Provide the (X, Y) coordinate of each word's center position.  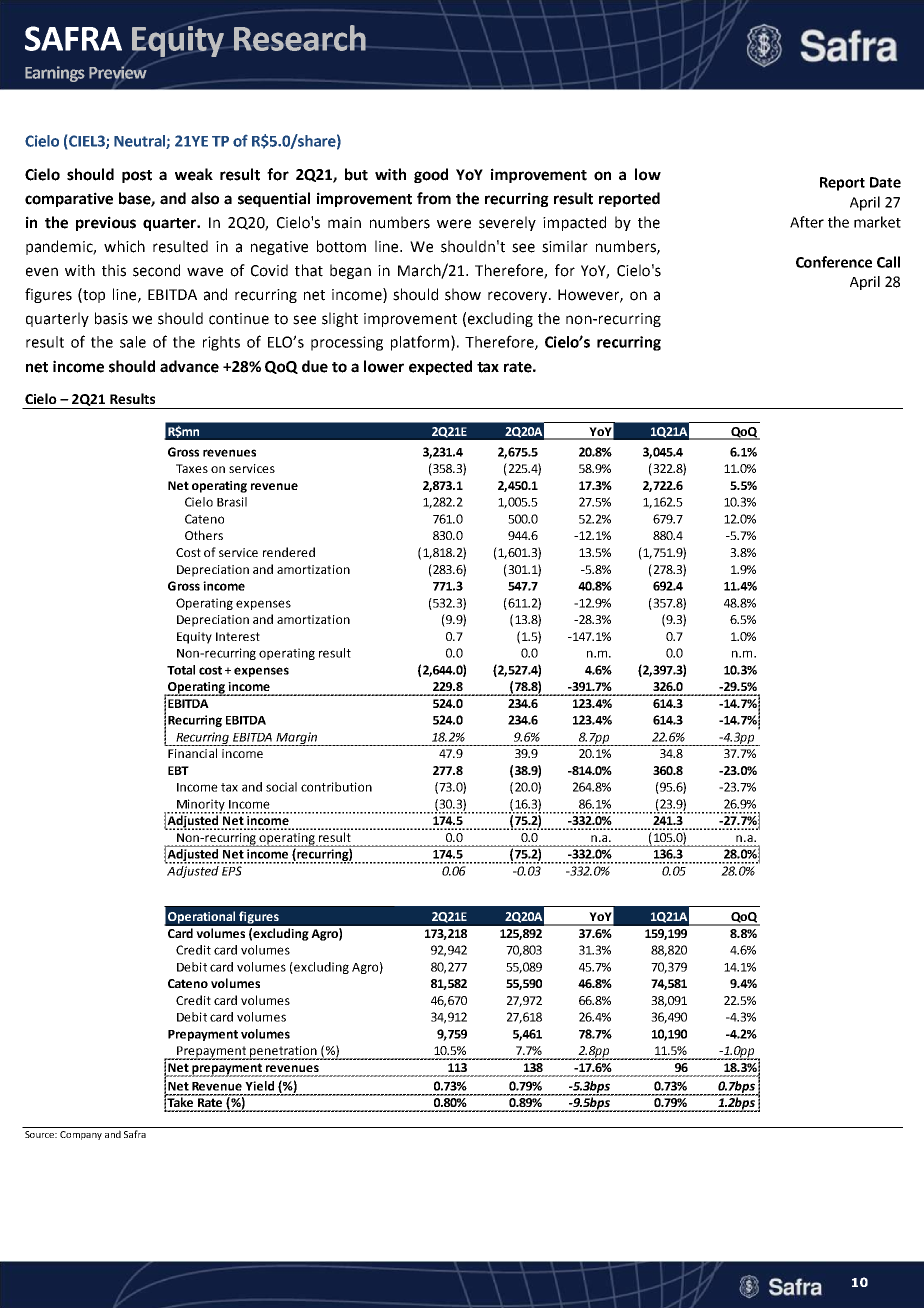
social (281, 787)
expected (440, 367)
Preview (118, 72)
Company (81, 1135)
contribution (336, 787)
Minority (200, 806)
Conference (834, 262)
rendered (289, 552)
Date (885, 182)
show (463, 294)
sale (133, 342)
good (431, 175)
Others (204, 535)
